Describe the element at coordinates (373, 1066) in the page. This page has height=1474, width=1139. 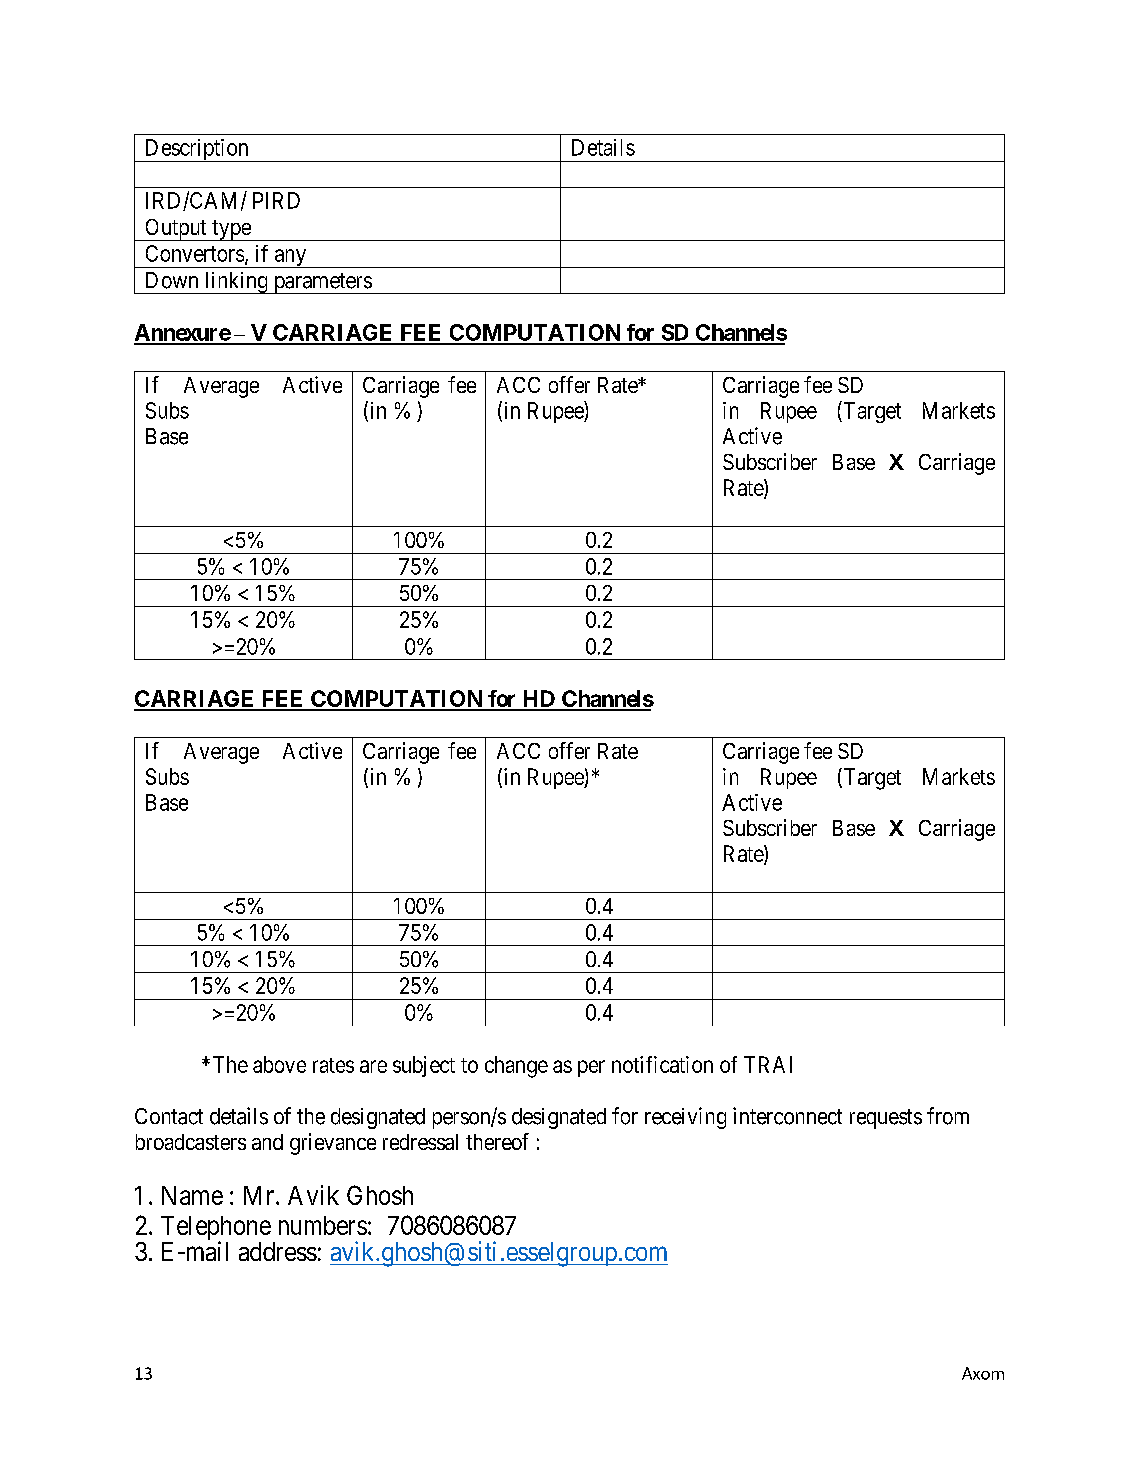
I see `are` at that location.
